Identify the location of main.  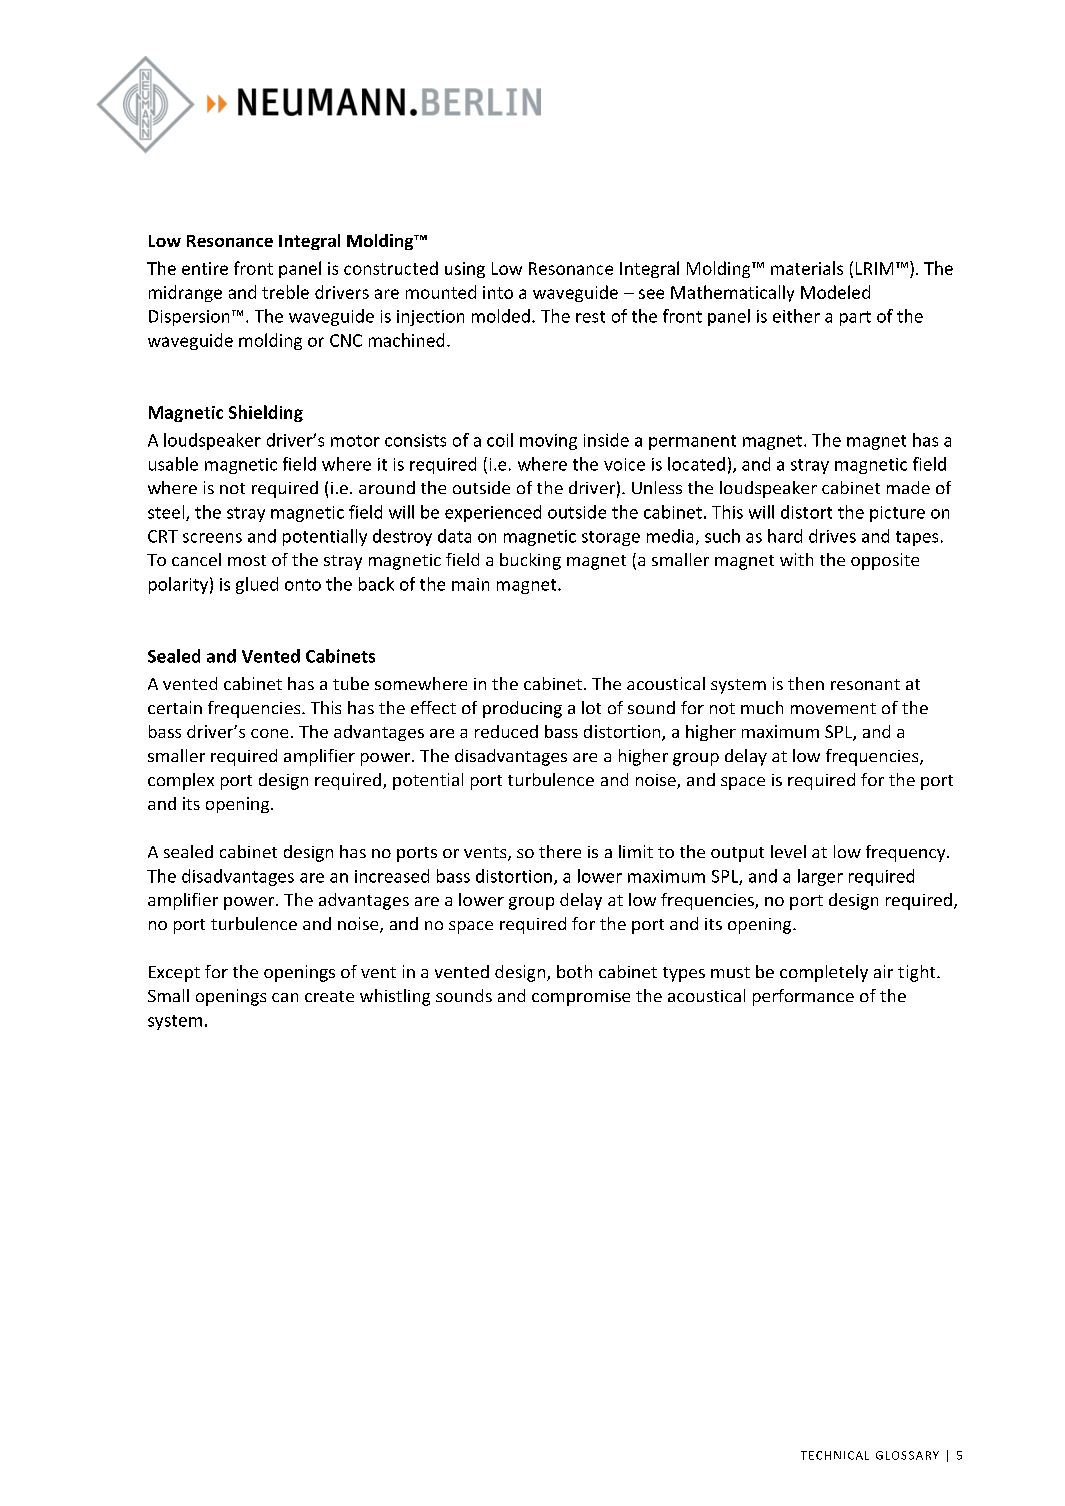
(470, 584).
